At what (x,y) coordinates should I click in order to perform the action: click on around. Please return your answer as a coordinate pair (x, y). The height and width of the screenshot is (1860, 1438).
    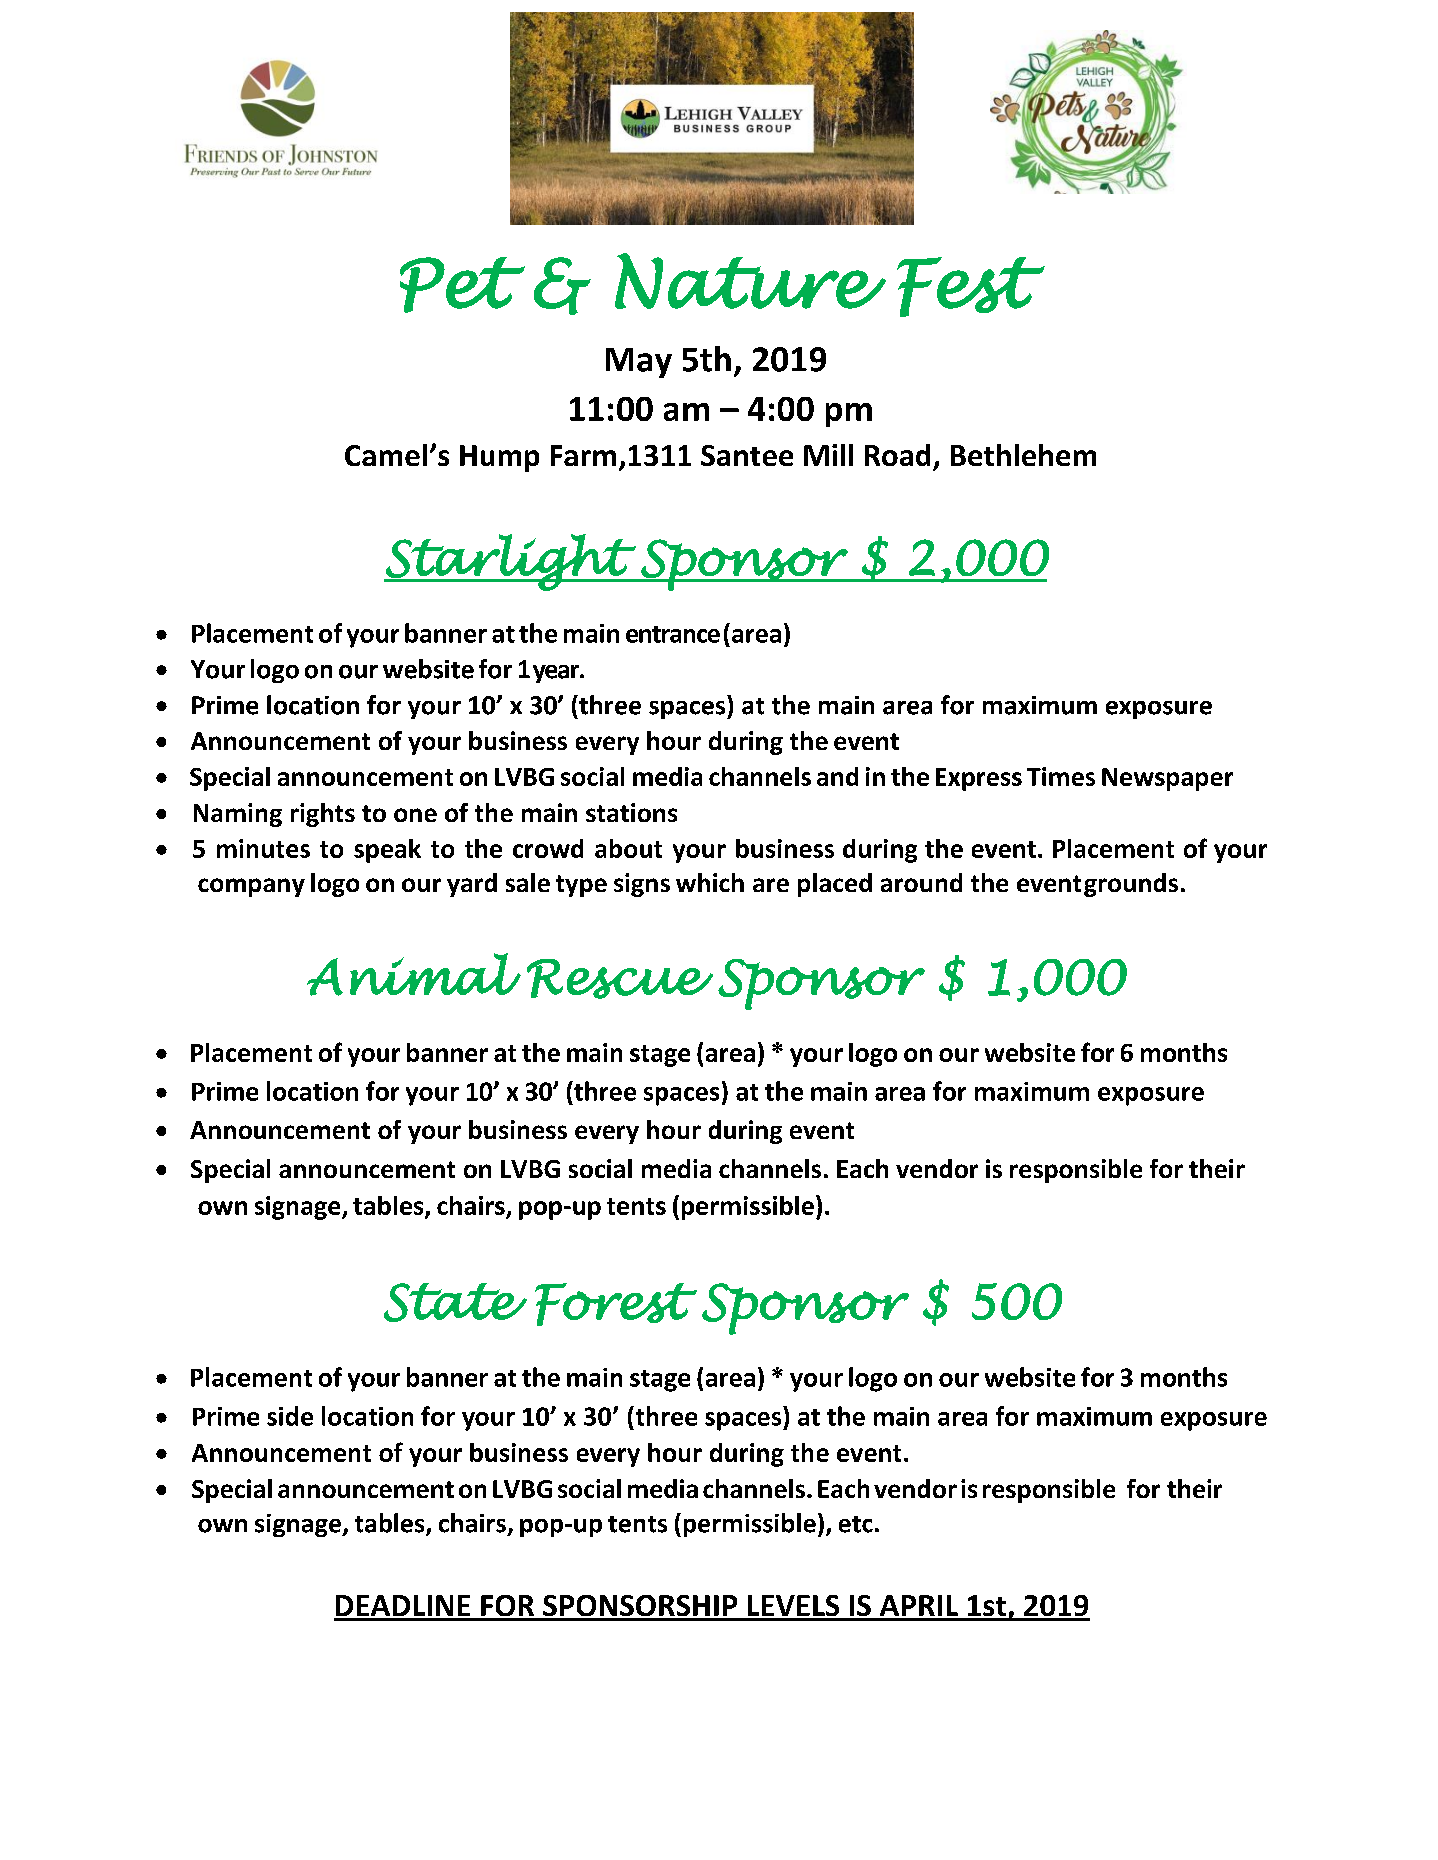
    Looking at the image, I should click on (921, 882).
